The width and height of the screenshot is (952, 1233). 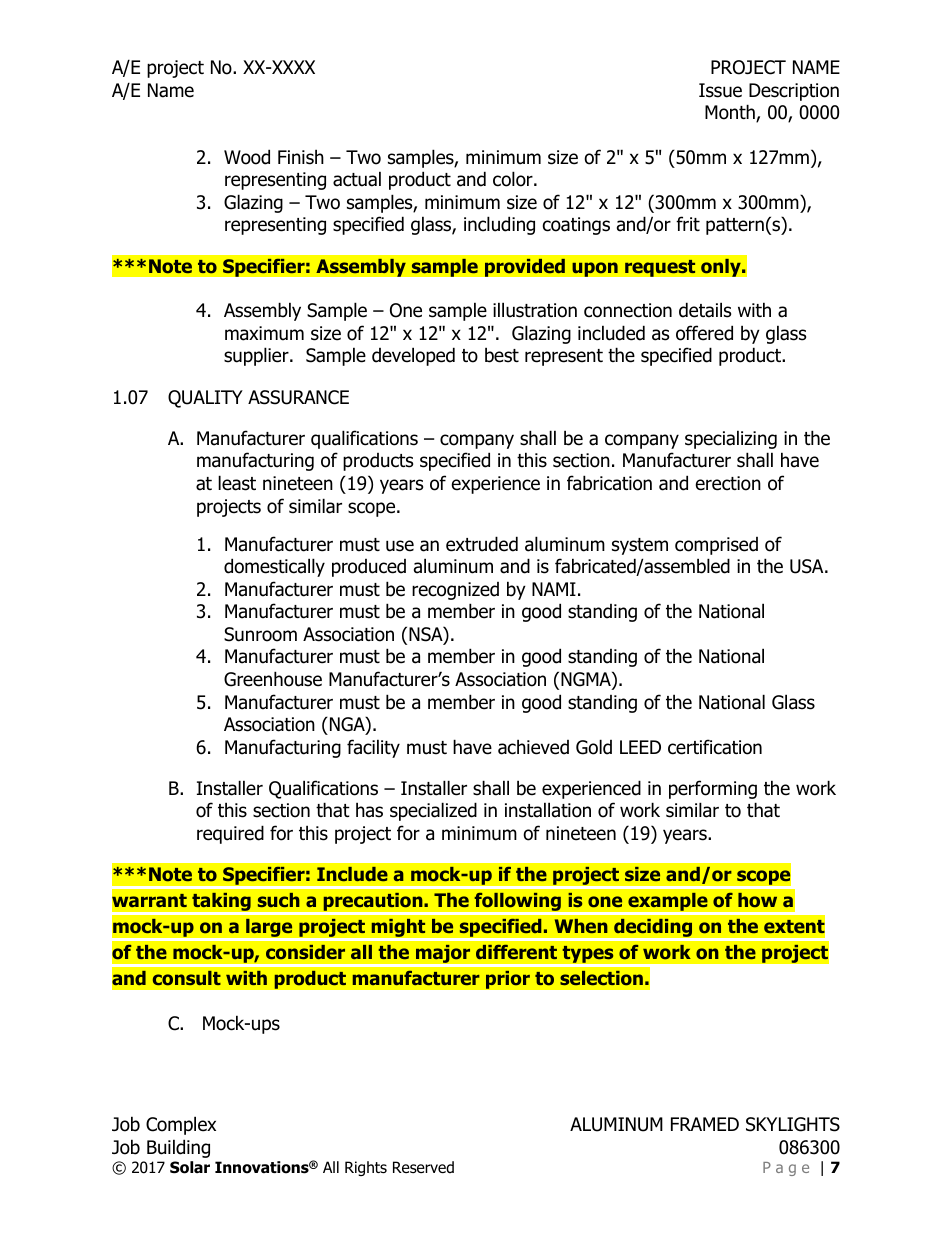 I want to click on color, so click(x=514, y=179).
